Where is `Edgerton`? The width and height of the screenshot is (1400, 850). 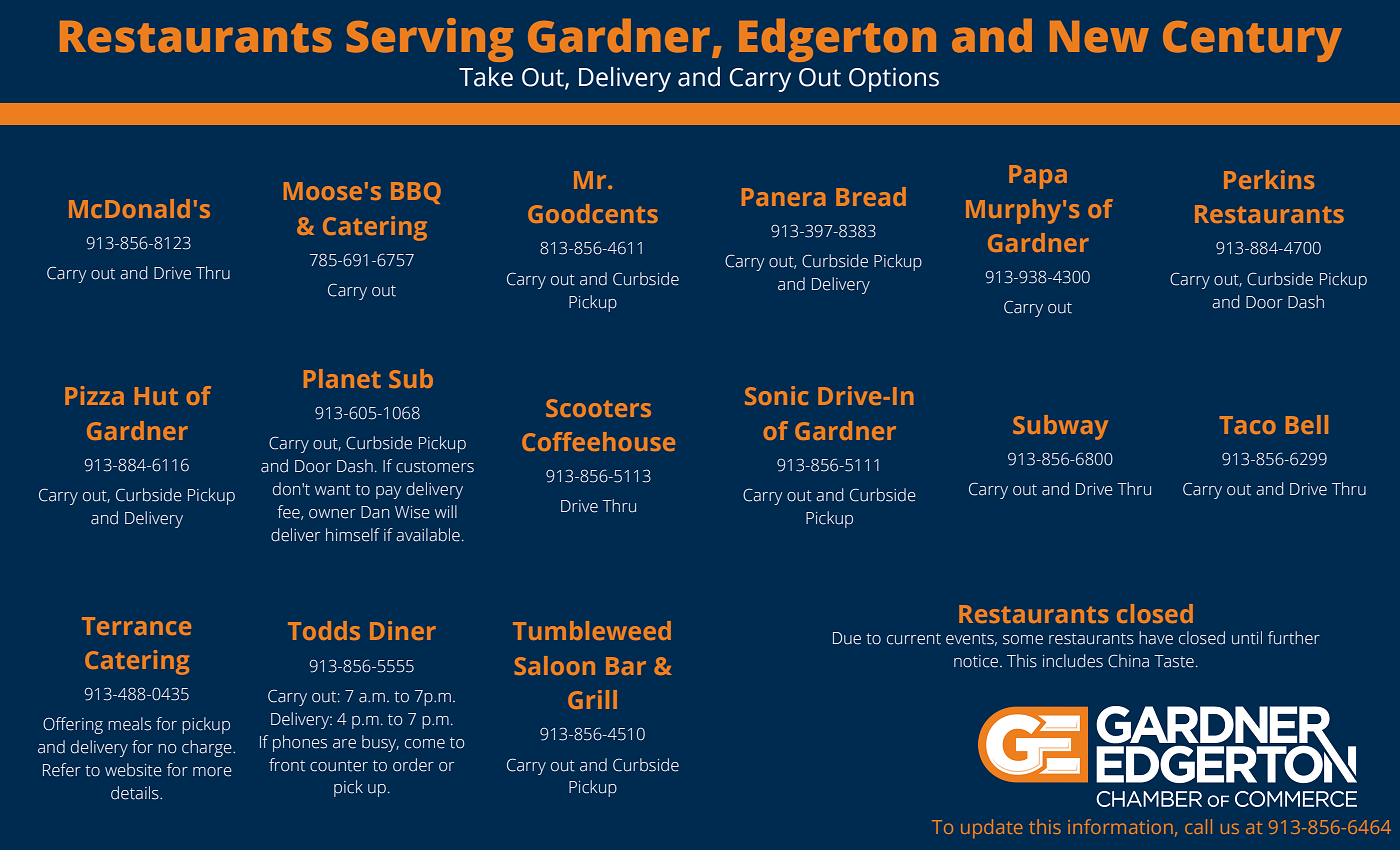
Edgerton is located at coordinates (837, 40).
